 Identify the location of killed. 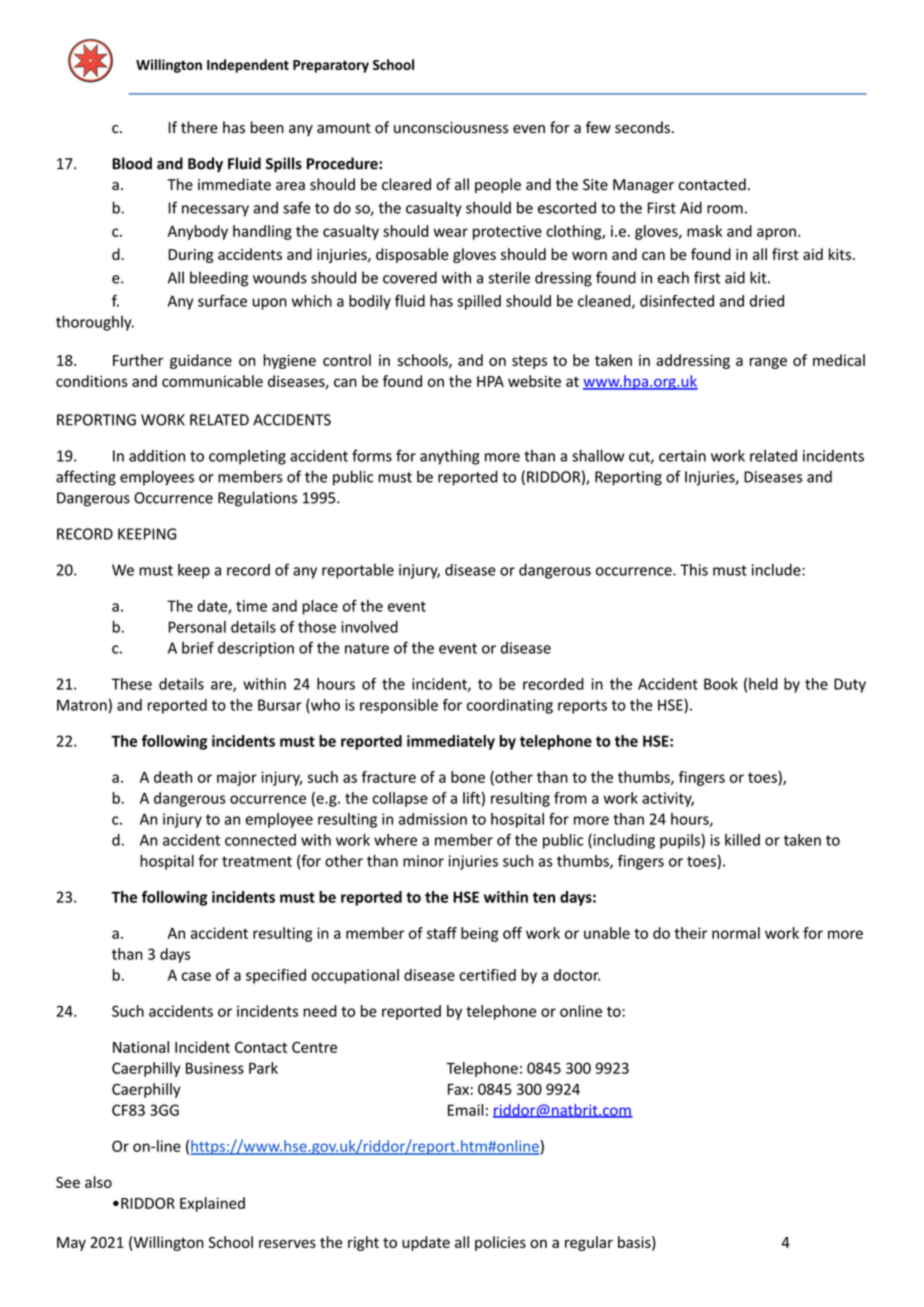
(742, 840).
